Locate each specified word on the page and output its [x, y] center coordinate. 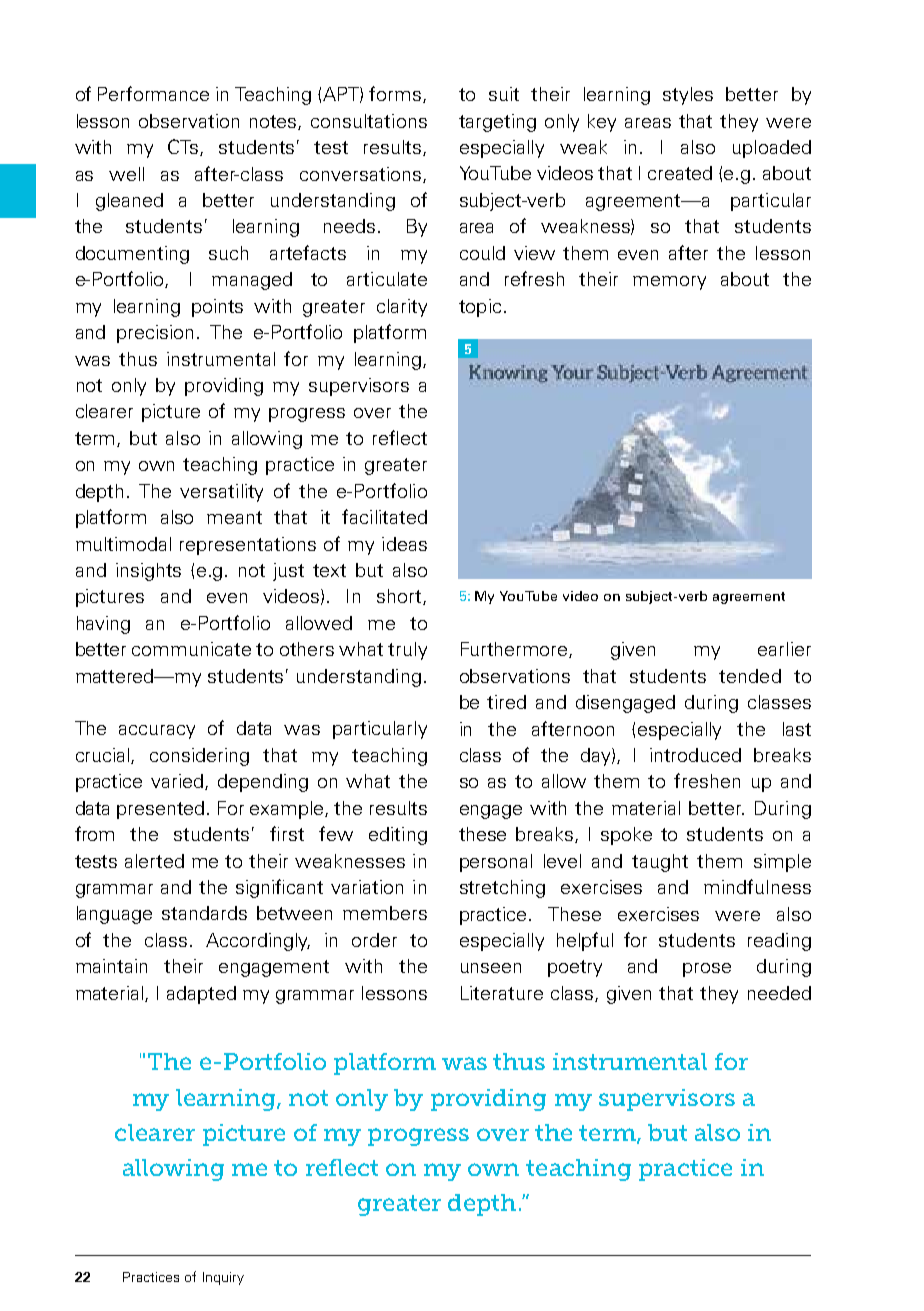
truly [407, 651]
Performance [153, 93]
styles [688, 96]
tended [750, 676]
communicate [191, 649]
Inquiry [223, 1278]
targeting [497, 123]
